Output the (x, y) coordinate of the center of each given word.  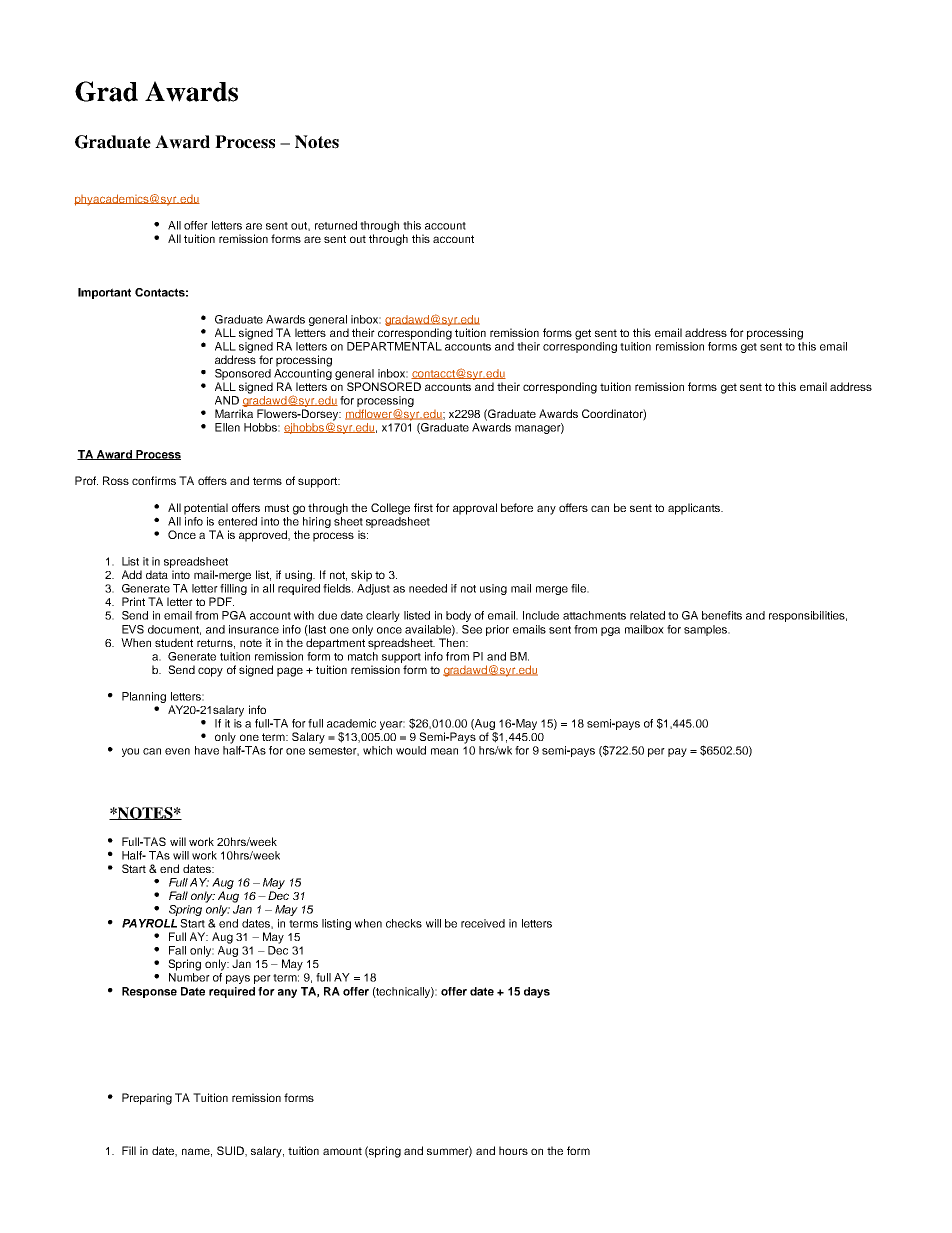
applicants (695, 509)
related (647, 615)
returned (336, 225)
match (363, 655)
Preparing (147, 1099)
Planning (144, 697)
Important (104, 293)
